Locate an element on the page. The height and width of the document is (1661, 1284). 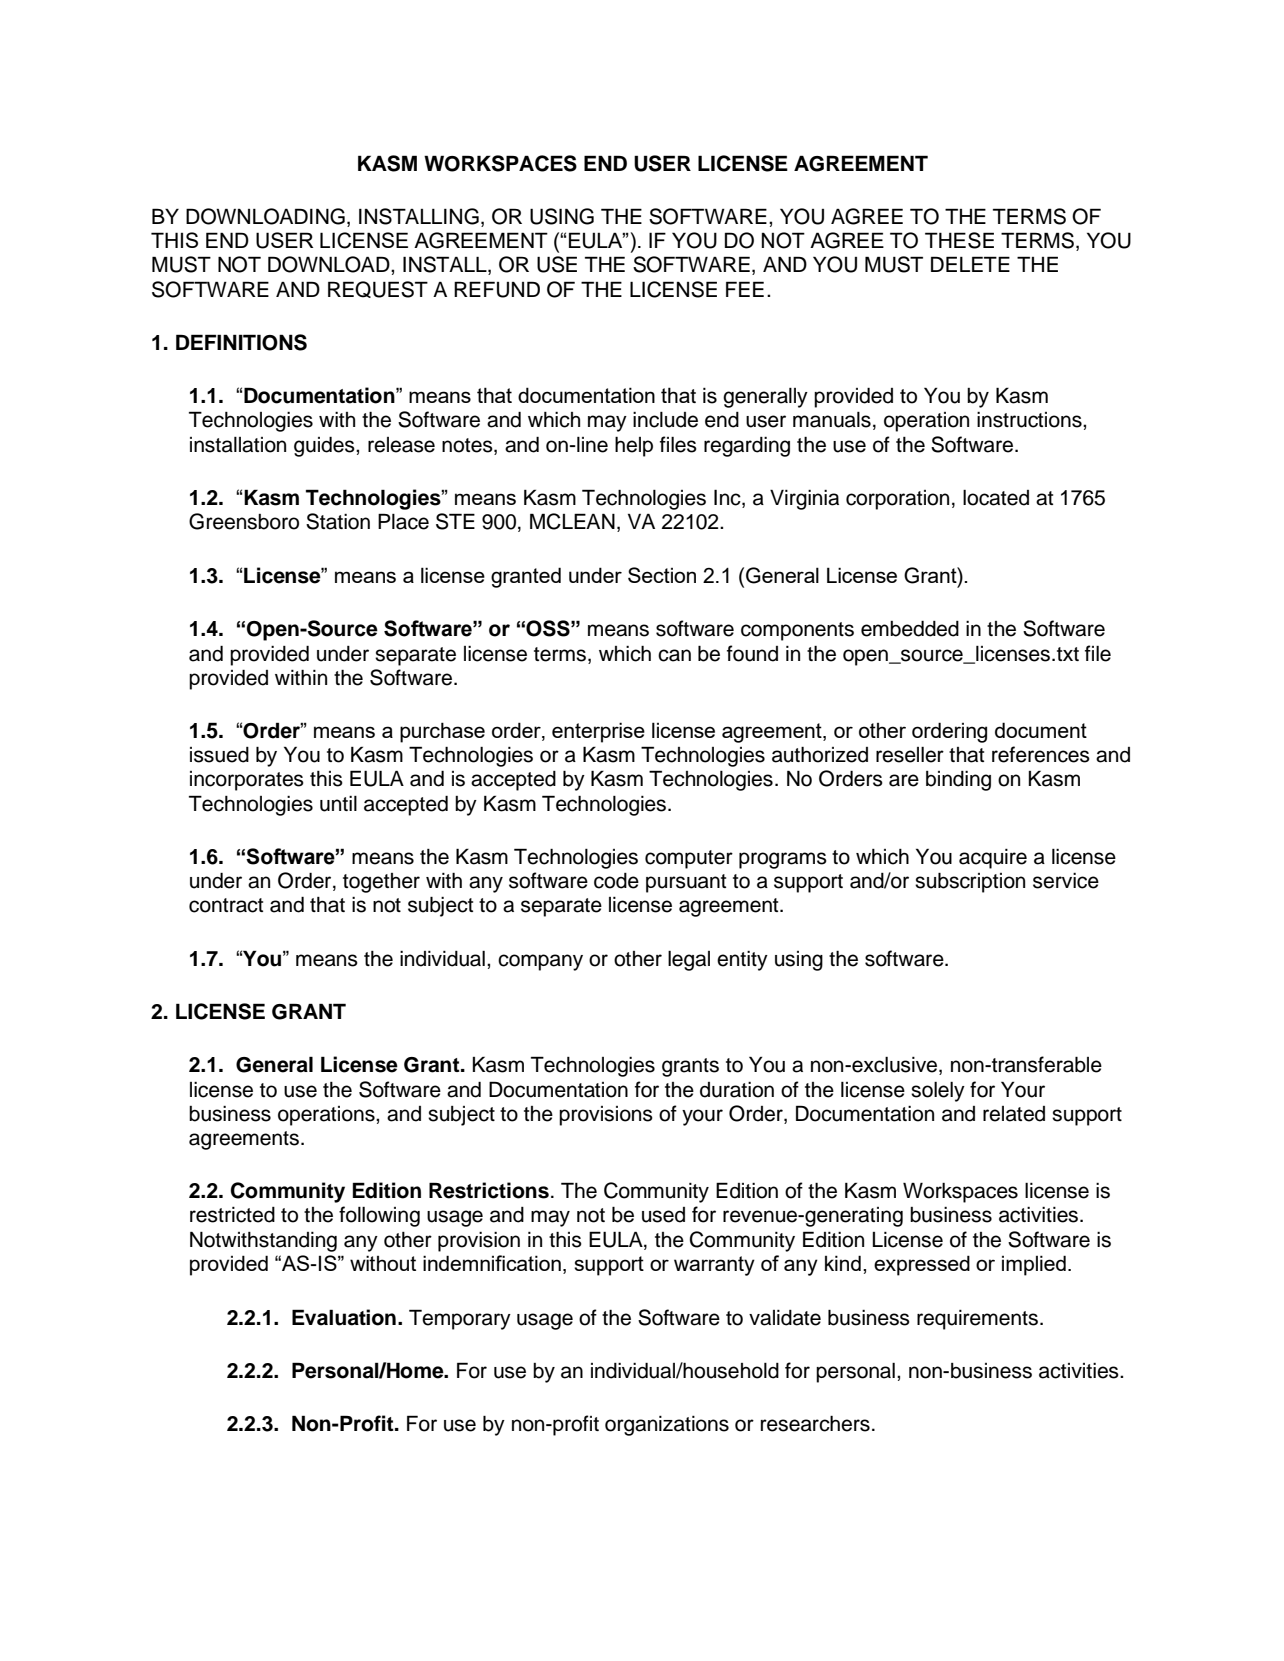
computer is located at coordinates (689, 859).
